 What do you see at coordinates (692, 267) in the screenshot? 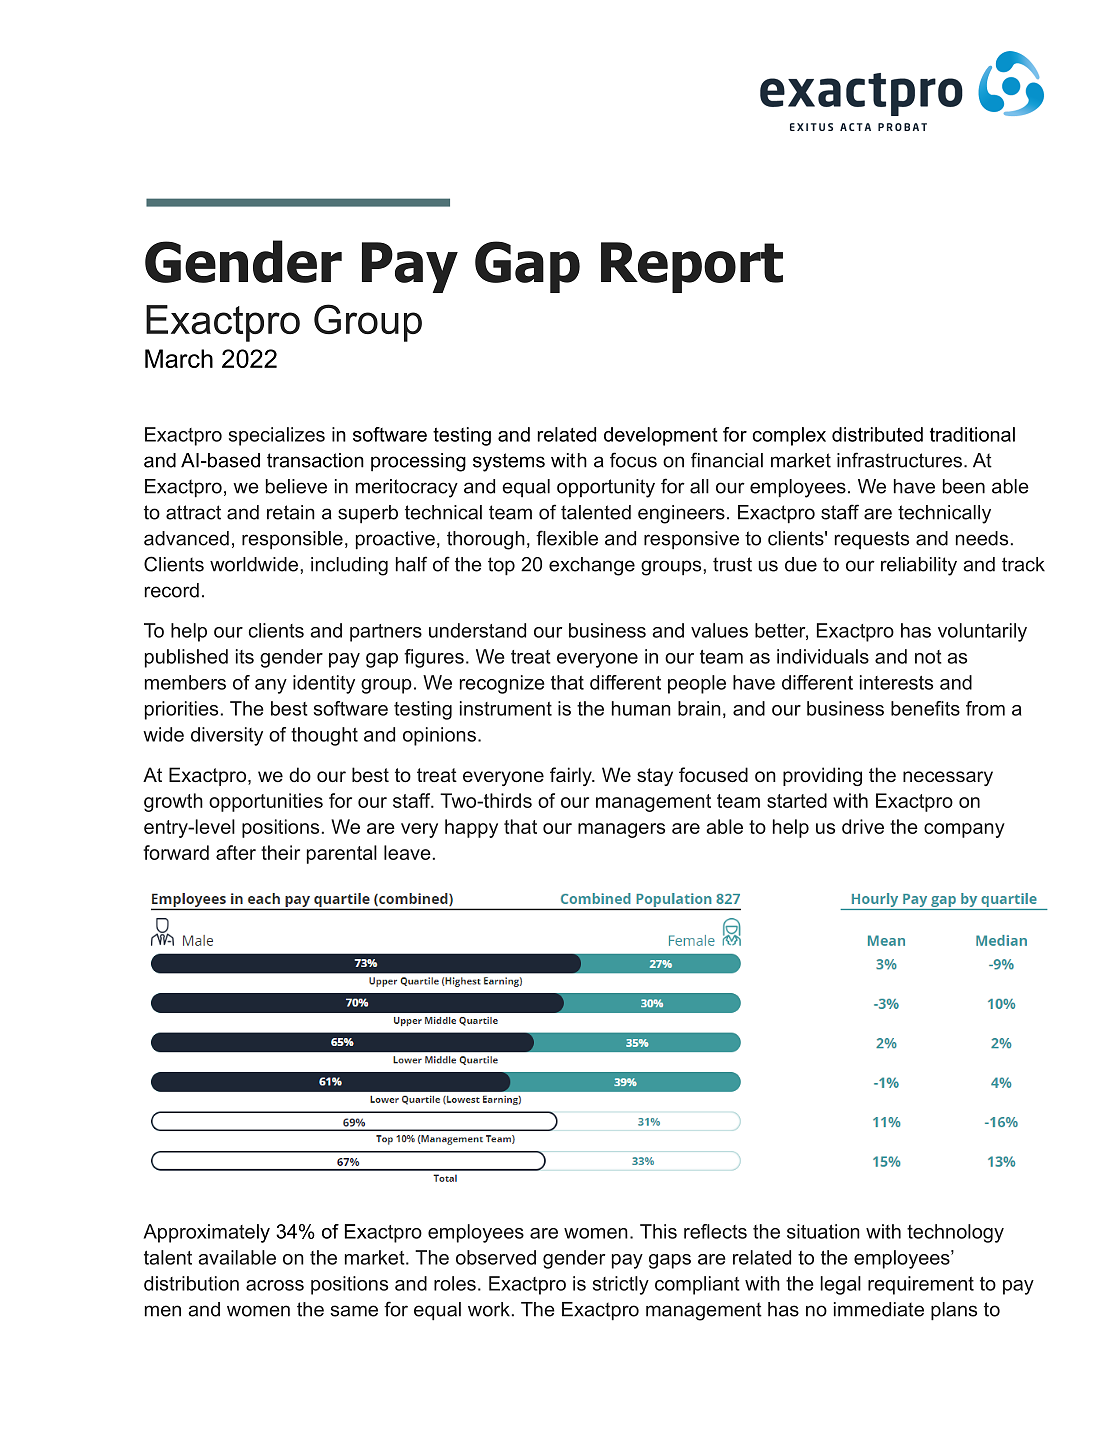
I see `Report` at bounding box center [692, 267].
